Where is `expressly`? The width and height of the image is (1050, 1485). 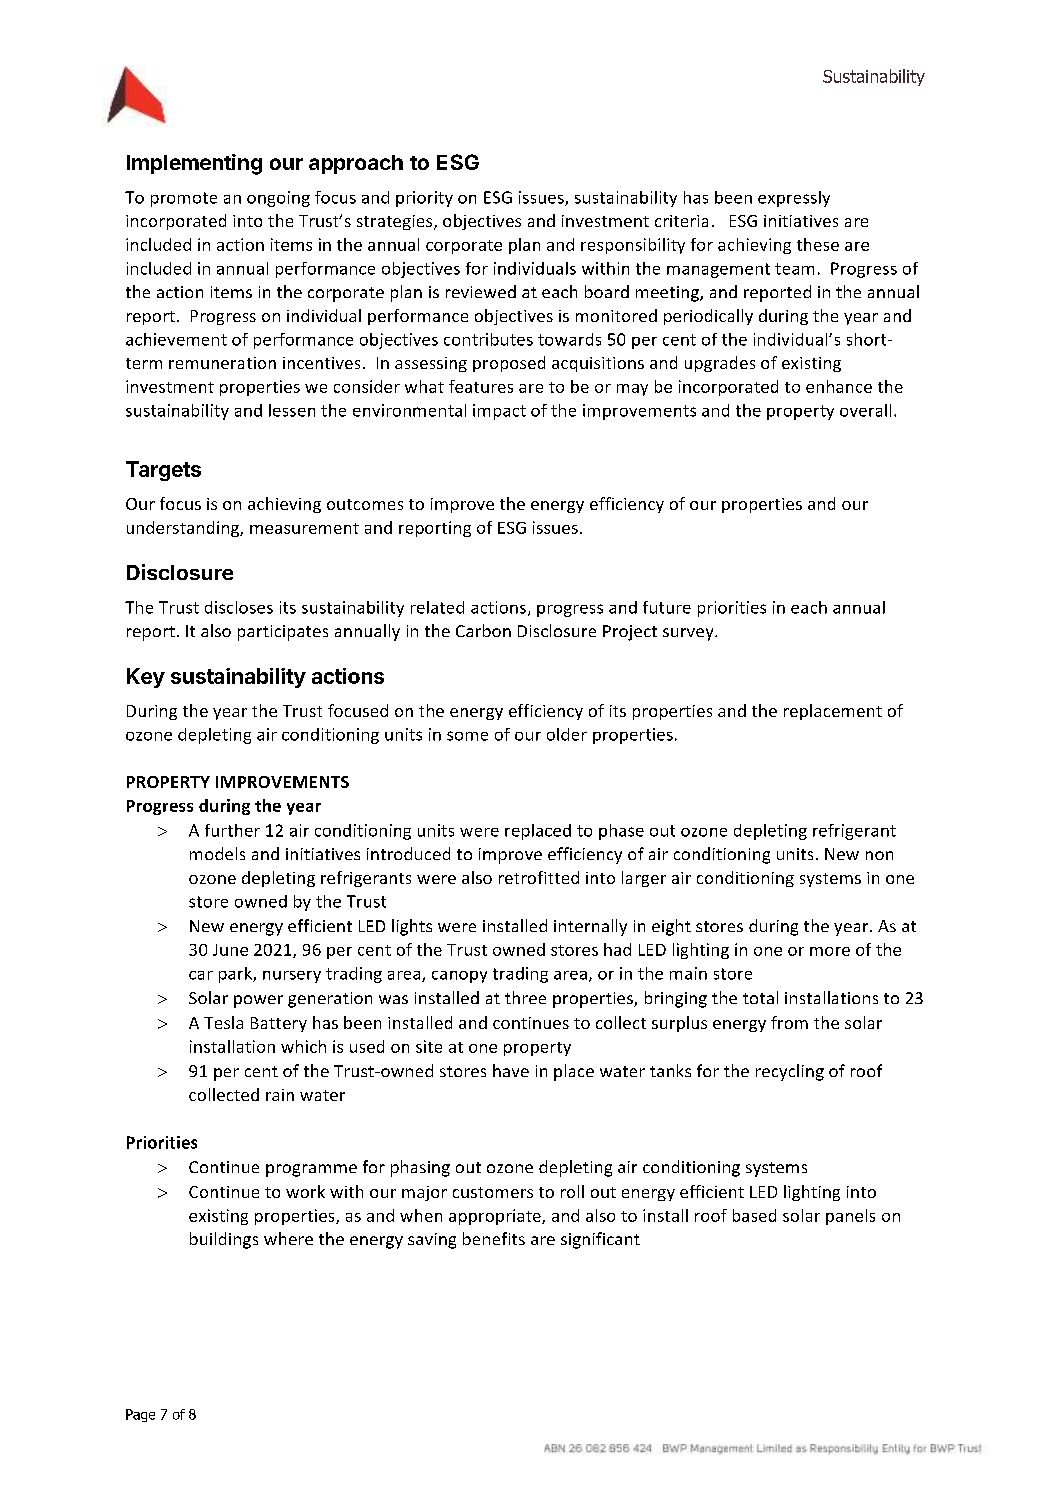 expressly is located at coordinates (794, 199).
